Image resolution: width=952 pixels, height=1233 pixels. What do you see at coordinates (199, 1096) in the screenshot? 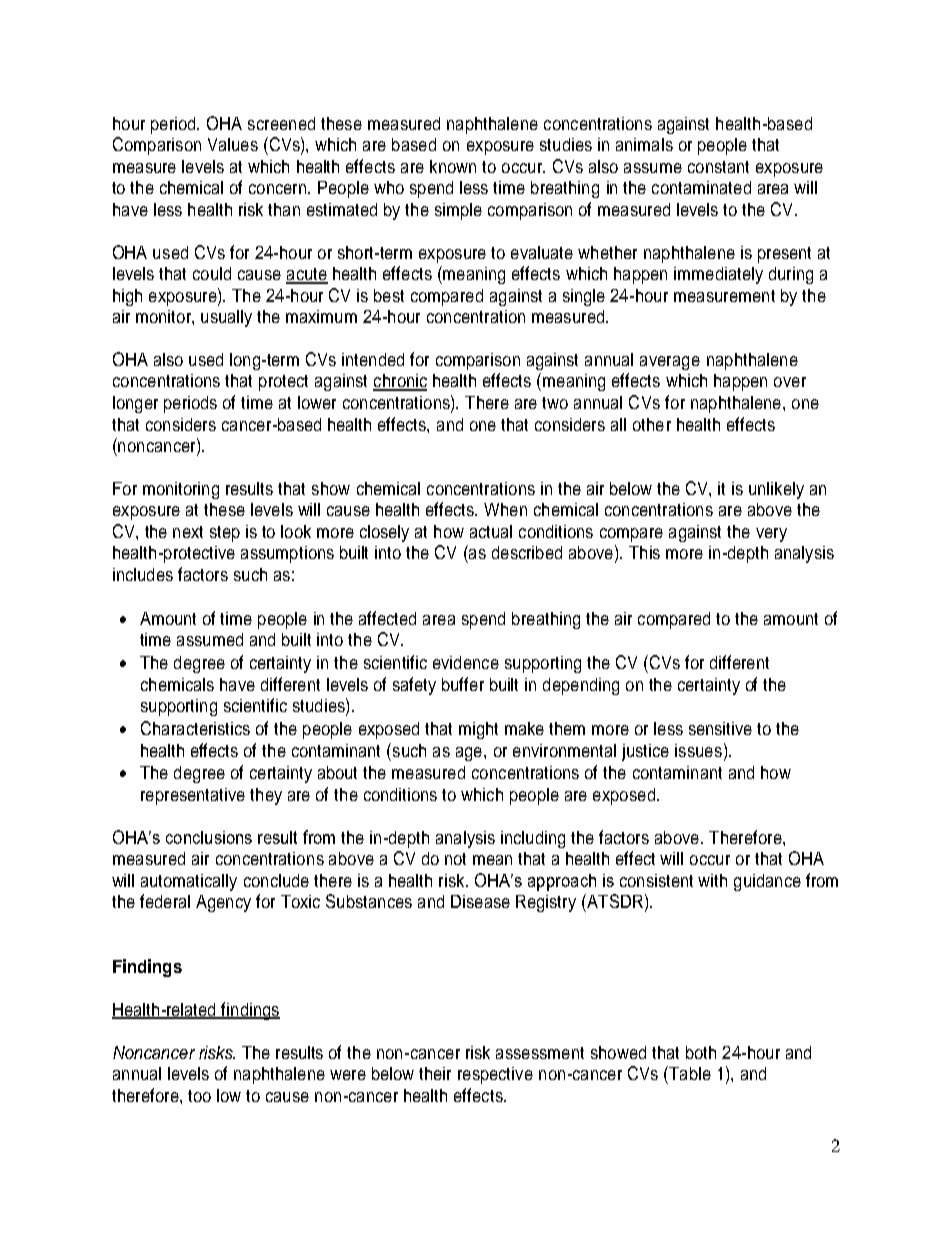
I see `too` at bounding box center [199, 1096].
